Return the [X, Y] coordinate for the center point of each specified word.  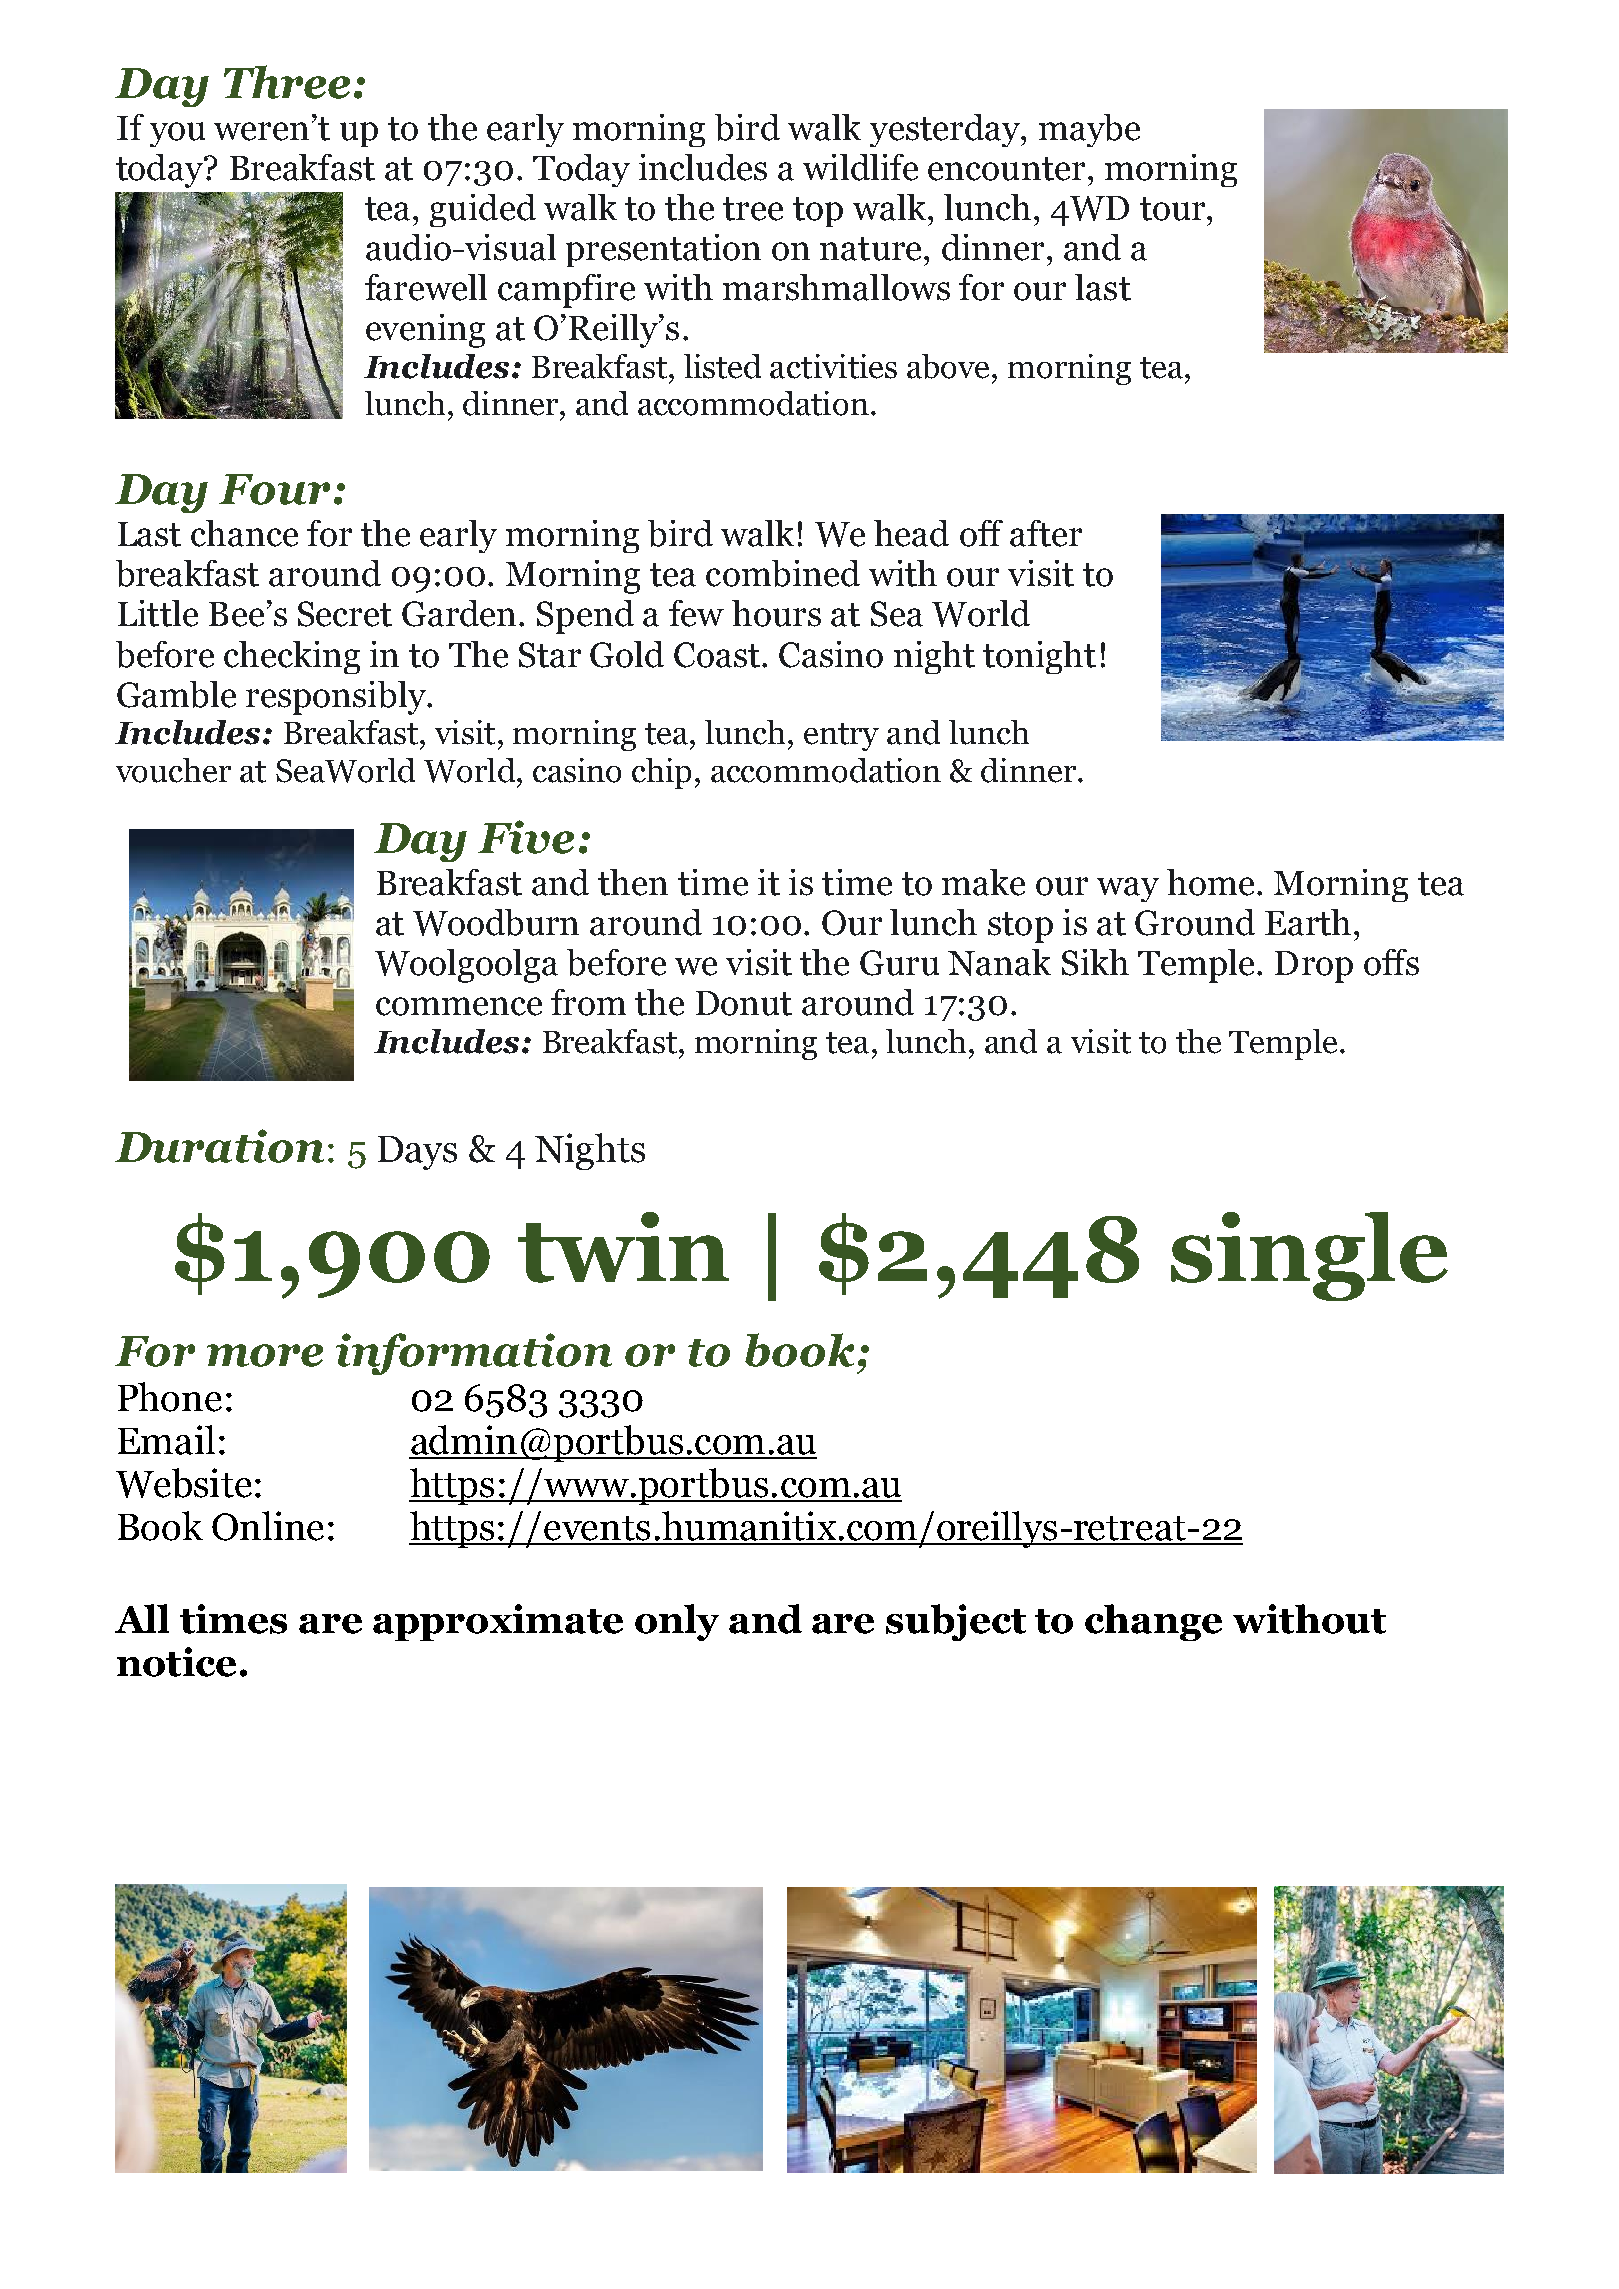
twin [623, 1247]
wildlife [860, 167]
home [1210, 882]
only [677, 1622]
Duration [219, 1146]
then [633, 882]
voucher [173, 770]
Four [274, 489]
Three [287, 82]
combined [783, 573]
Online [268, 1526]
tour [1174, 209]
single [1309, 1256]
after [1046, 533]
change [1153, 1622]
